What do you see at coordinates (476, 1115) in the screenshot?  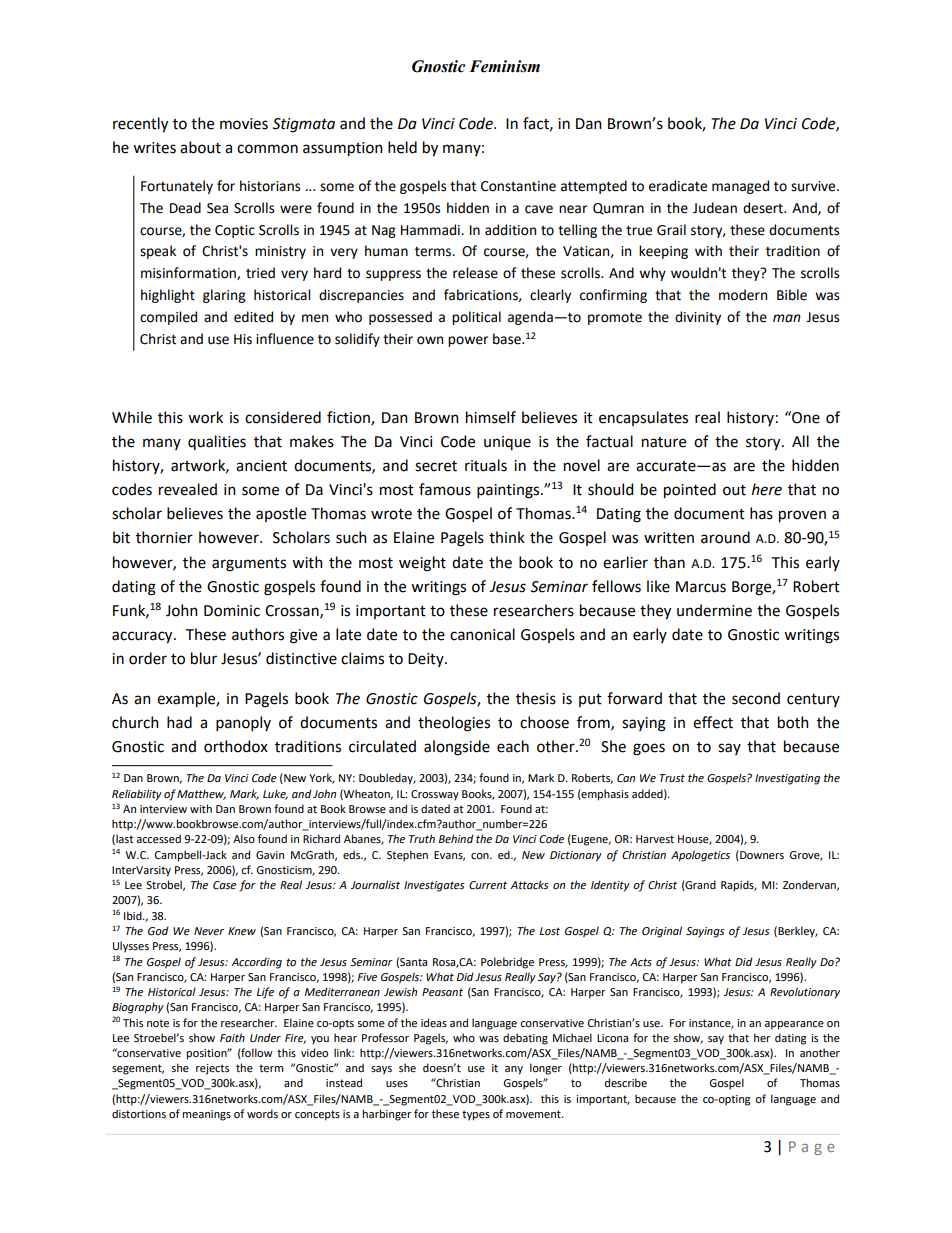 I see `types` at bounding box center [476, 1115].
